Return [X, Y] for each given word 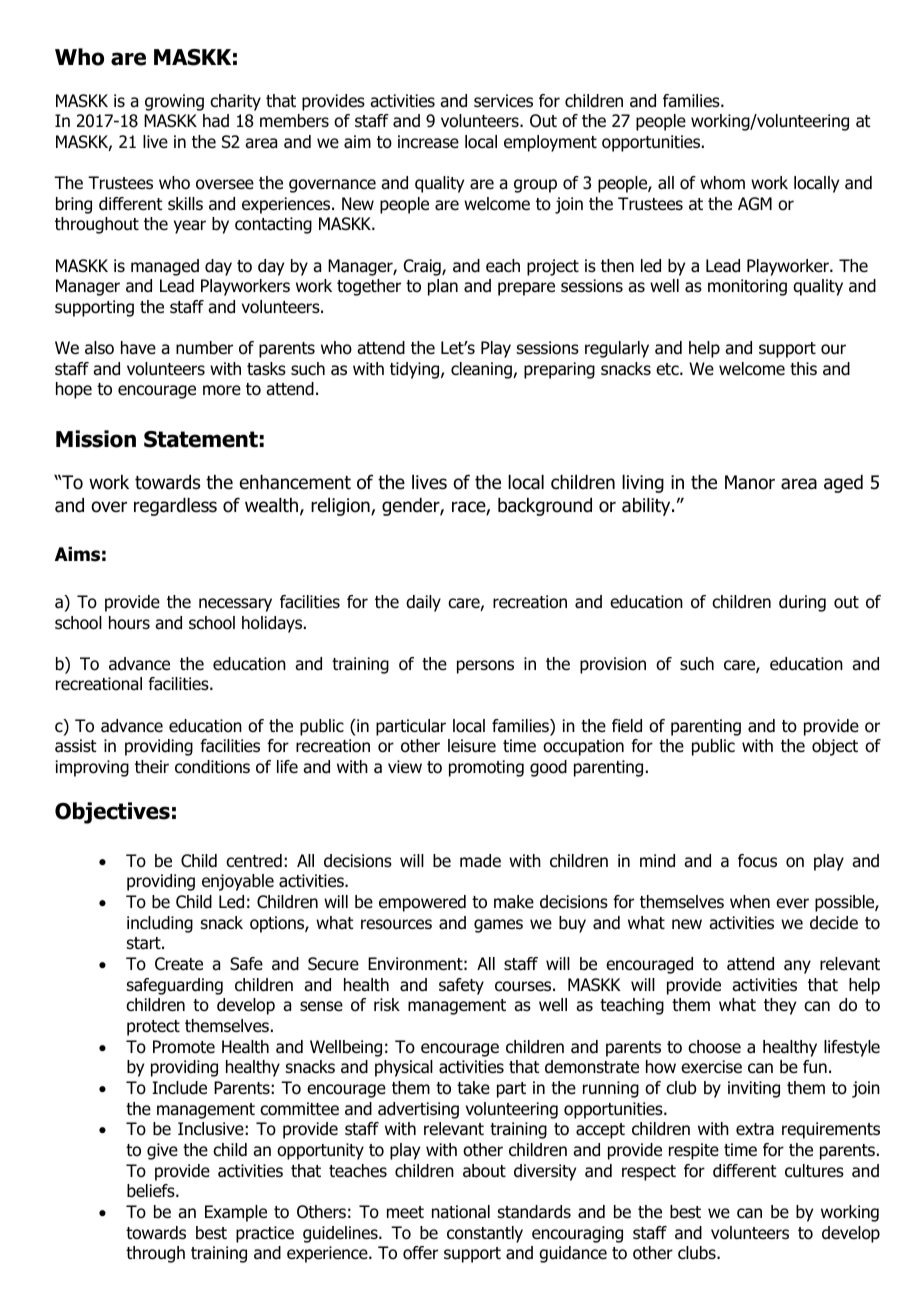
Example [236, 1213]
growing [174, 102]
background [545, 507]
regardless [175, 507]
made [480, 861]
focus [757, 861]
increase [428, 142]
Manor [750, 482]
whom [722, 183]
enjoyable [238, 882]
